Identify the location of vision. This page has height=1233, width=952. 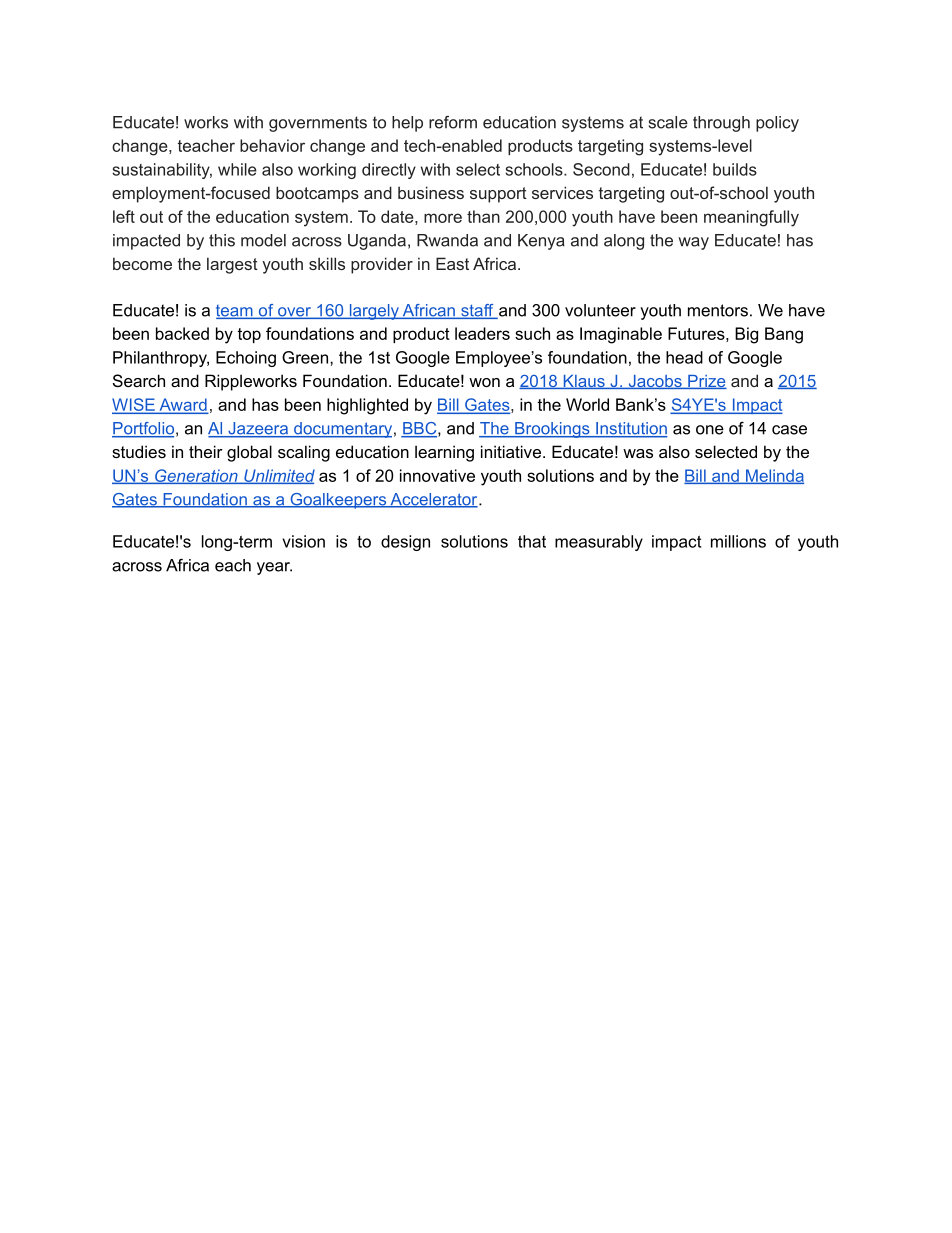
(303, 541).
